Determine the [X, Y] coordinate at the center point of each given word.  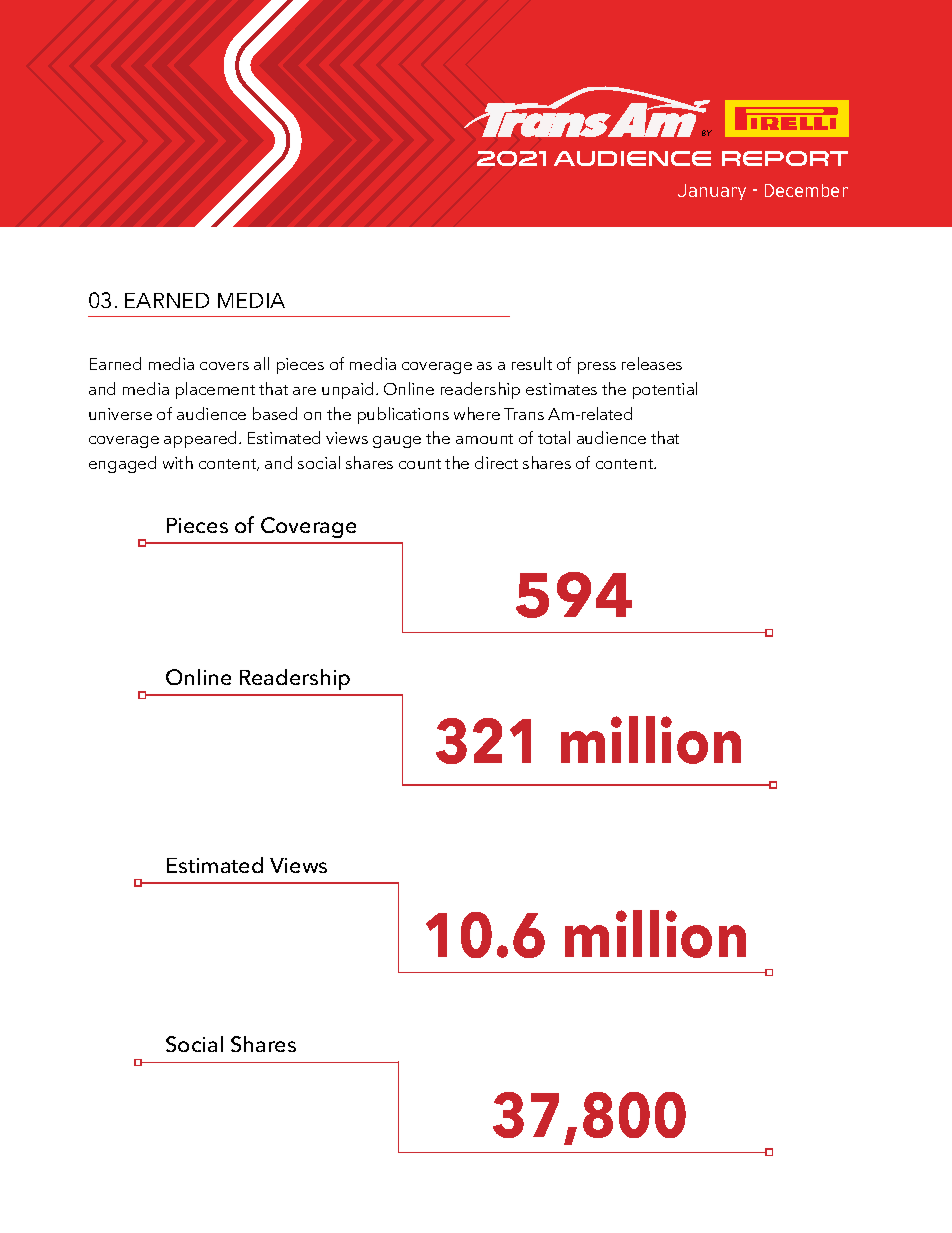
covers [224, 366]
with [178, 462]
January [712, 192]
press [597, 368]
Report [785, 158]
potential [665, 390]
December [806, 190]
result [532, 363]
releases [652, 363]
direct [496, 462]
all [261, 363]
